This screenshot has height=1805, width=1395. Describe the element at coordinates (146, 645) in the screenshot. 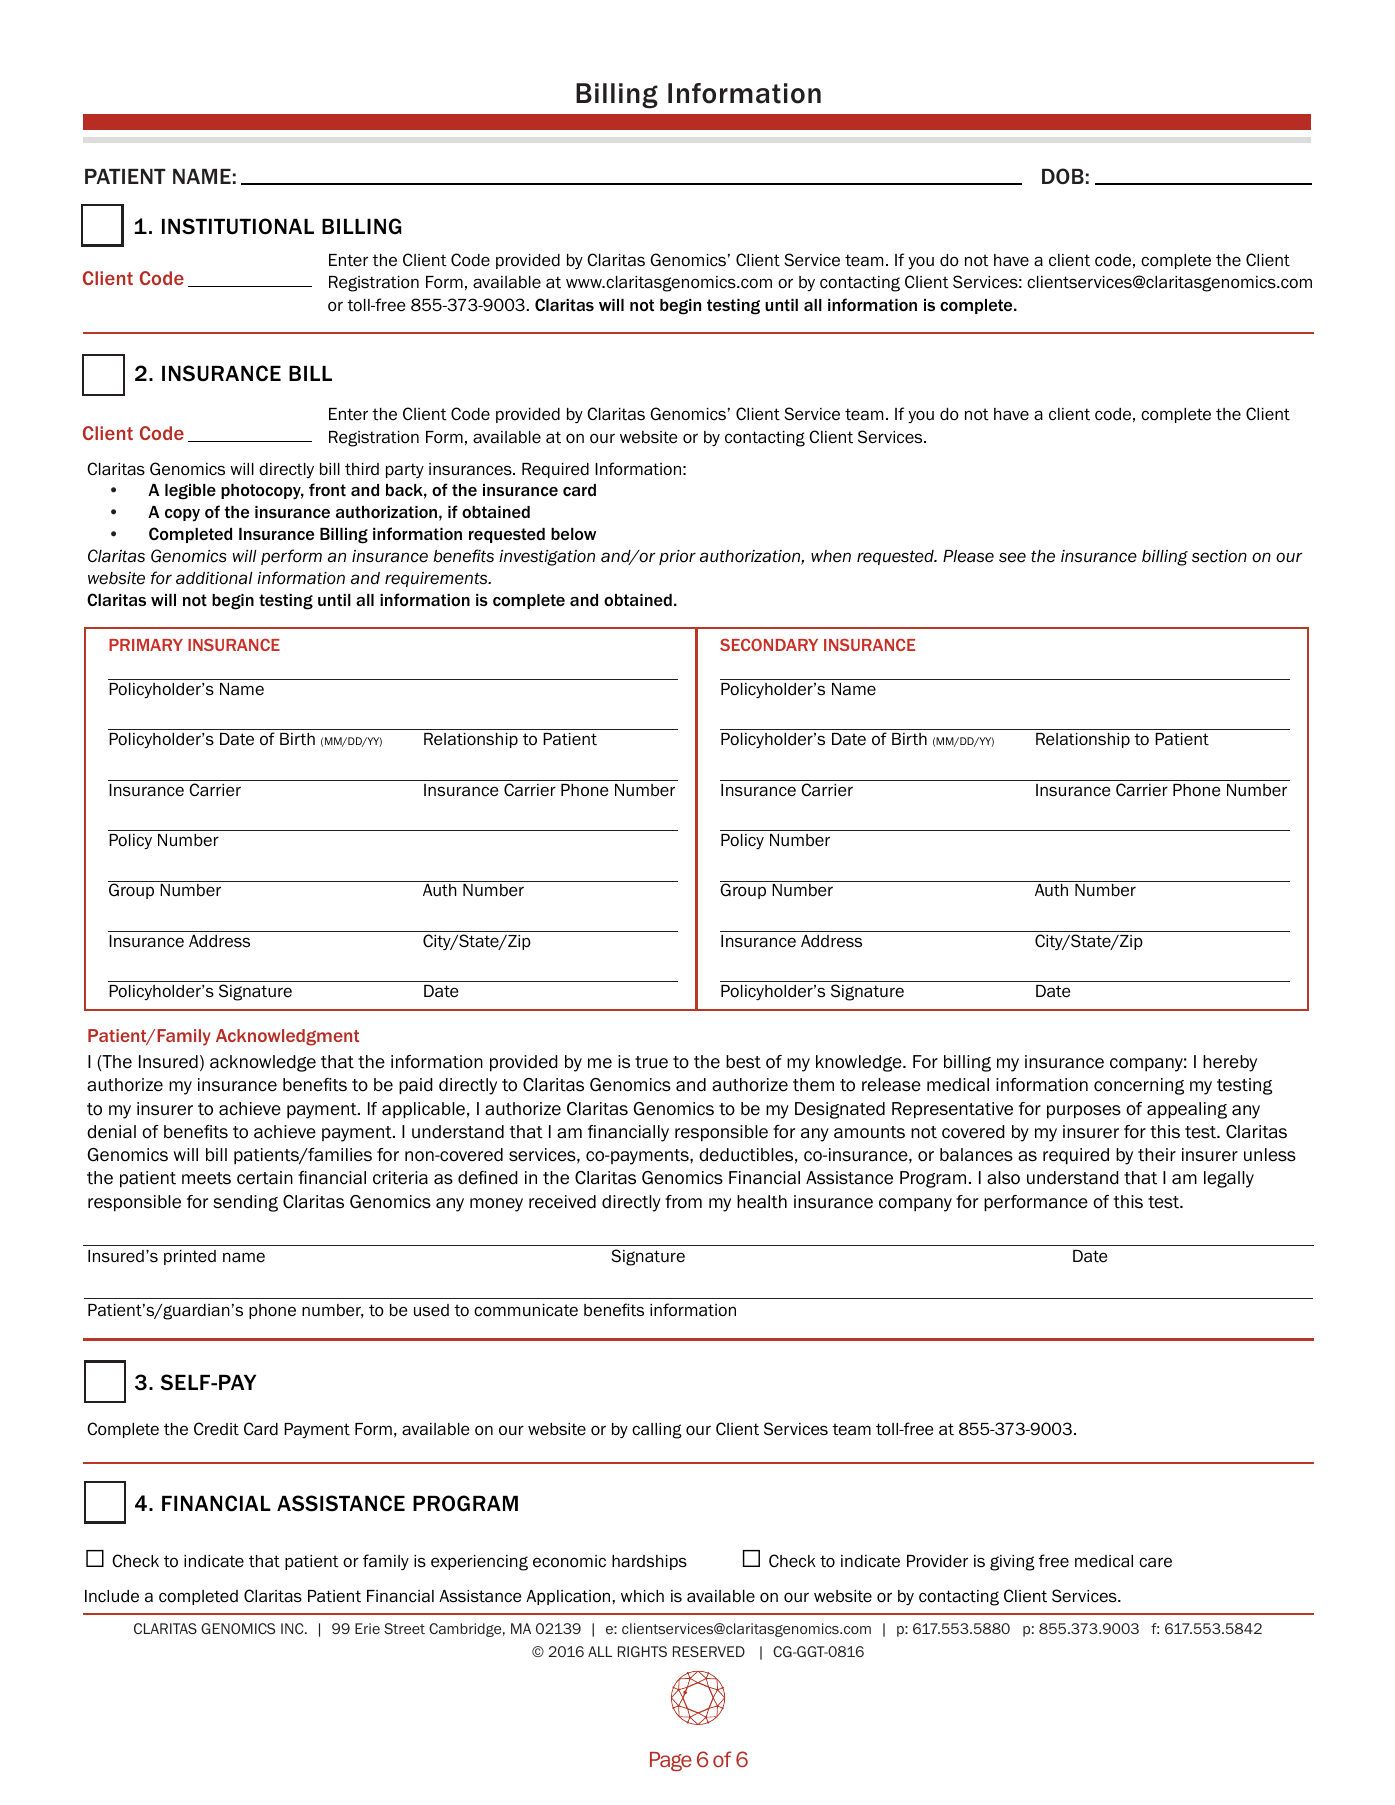

I see `PRIMARY` at that location.
